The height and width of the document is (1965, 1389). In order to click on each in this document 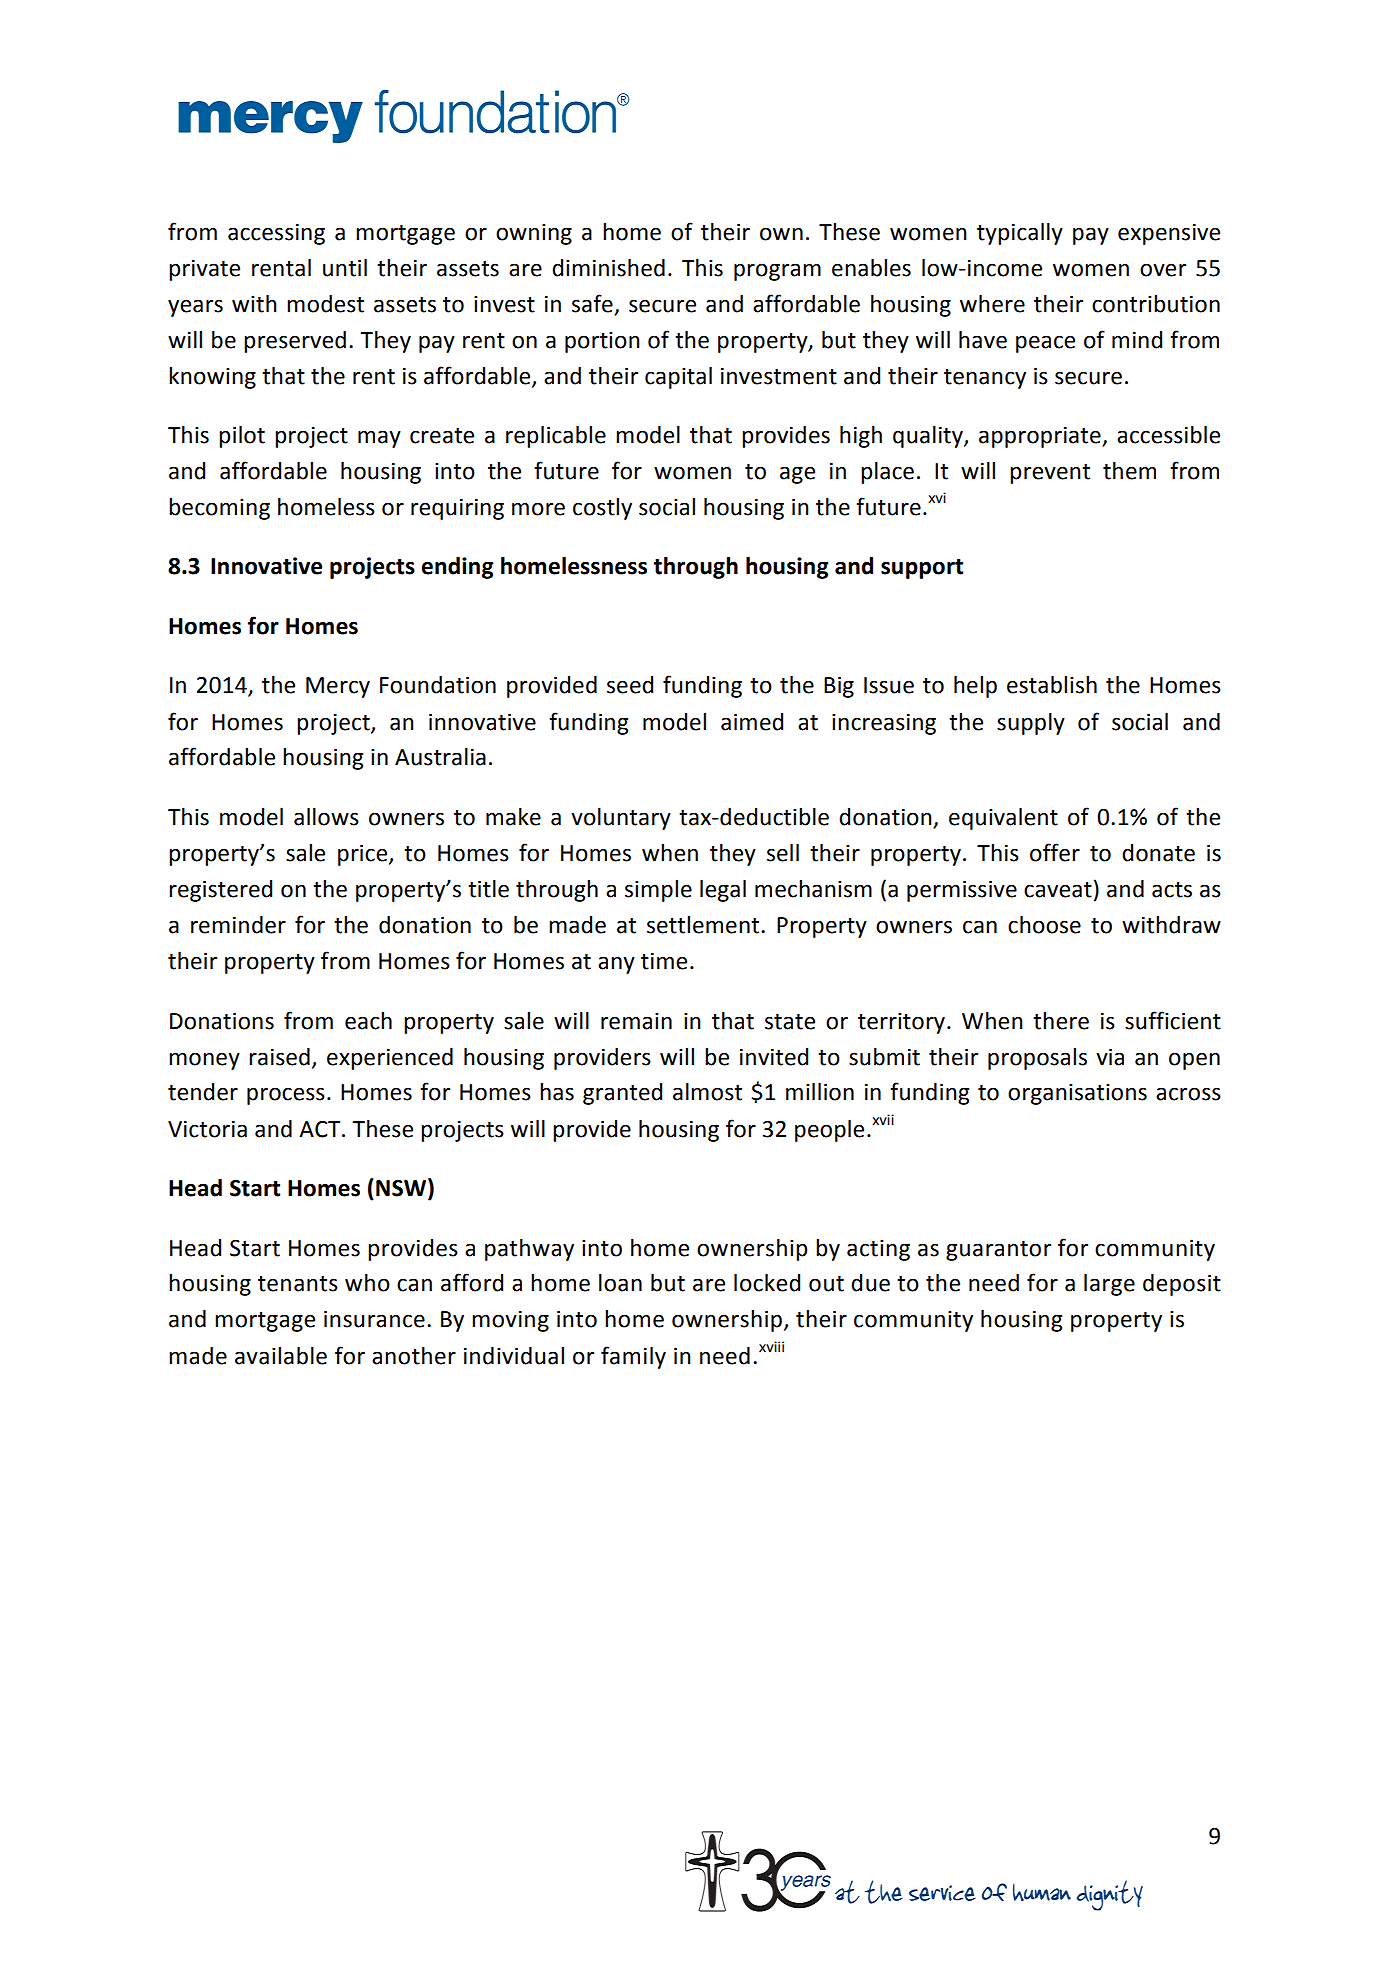, I will do `click(368, 1021)`.
